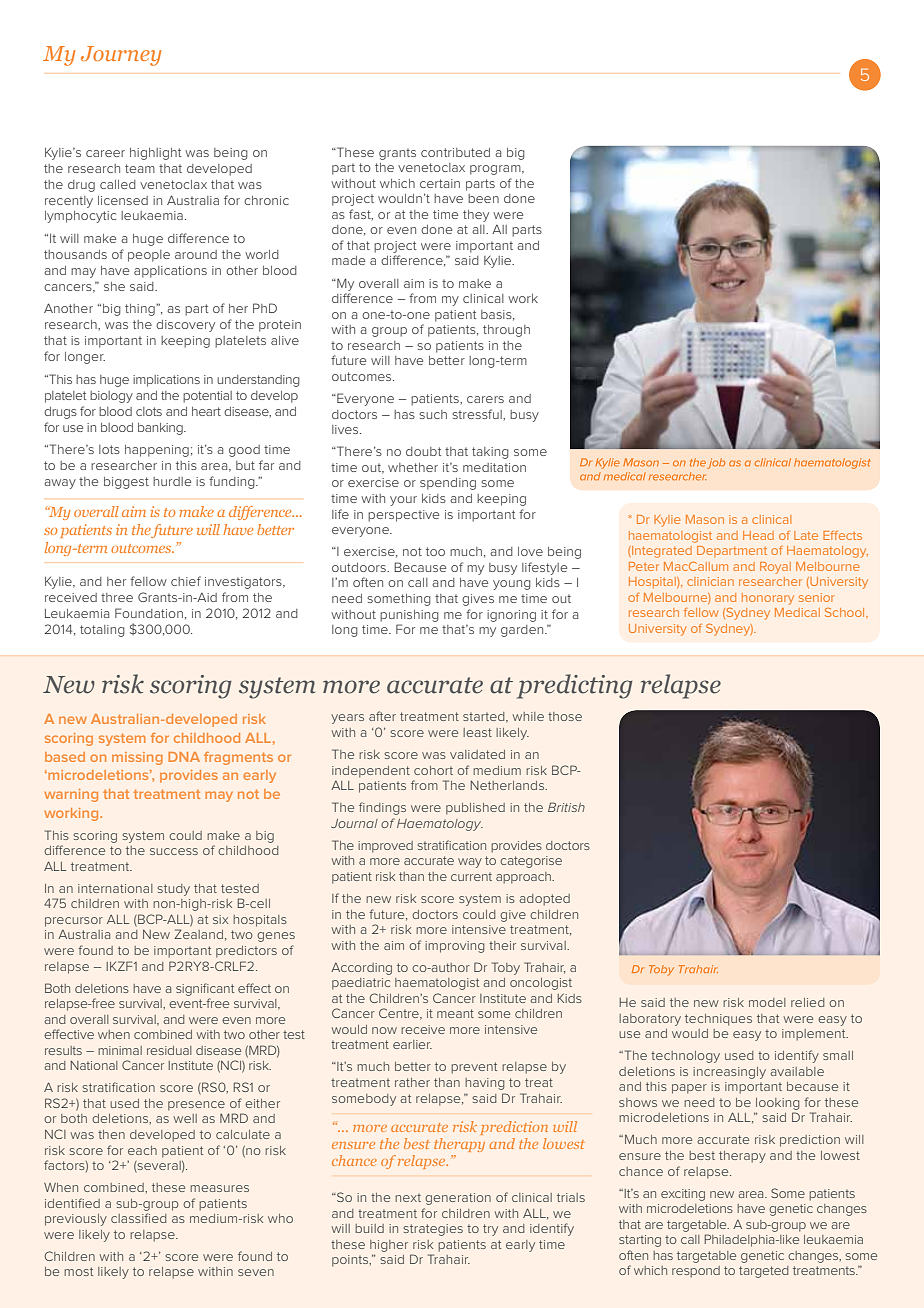 This screenshot has width=924, height=1308. Describe the element at coordinates (705, 519) in the screenshot. I see `Mason` at that location.
